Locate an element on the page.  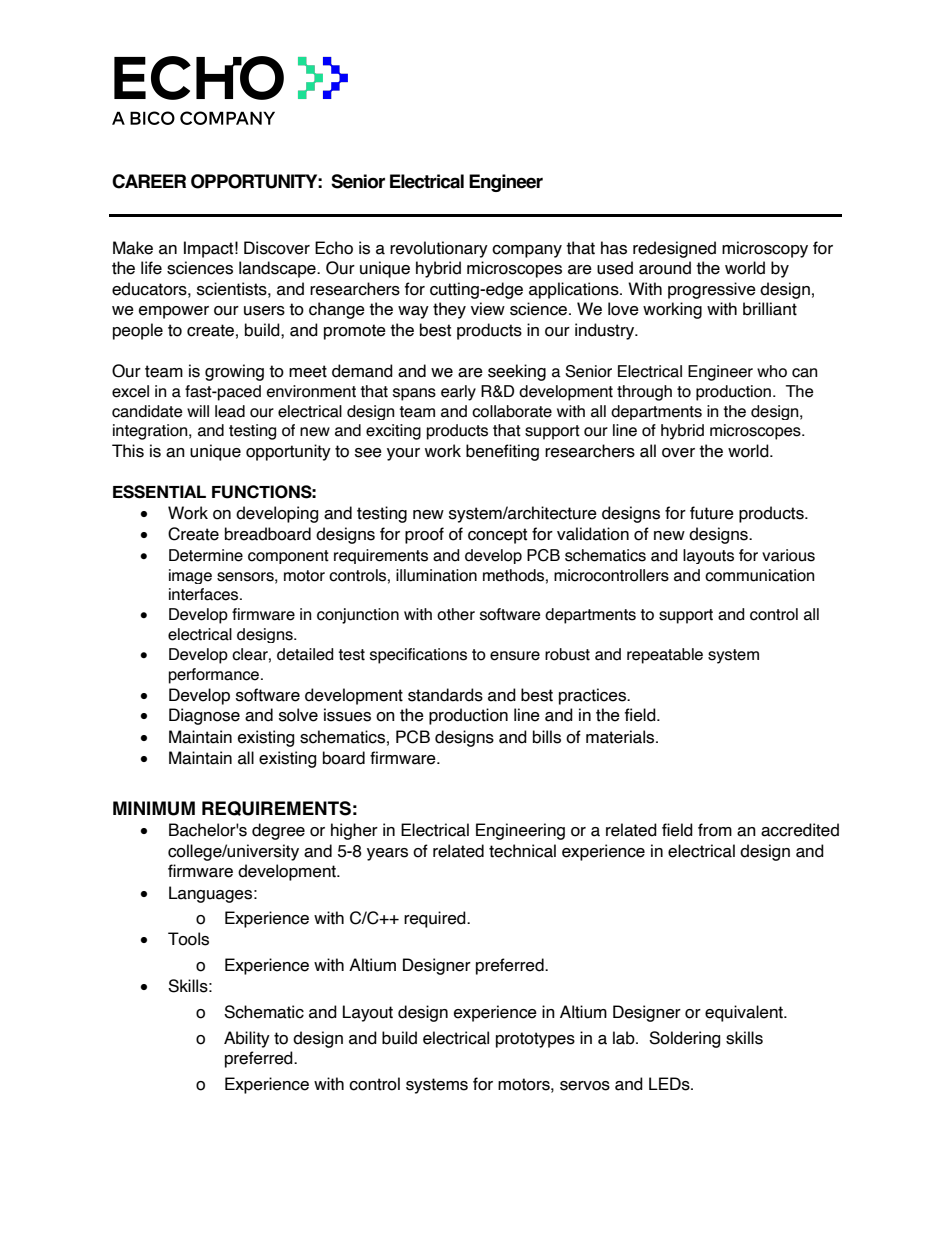
Ability is located at coordinates (247, 1039).
